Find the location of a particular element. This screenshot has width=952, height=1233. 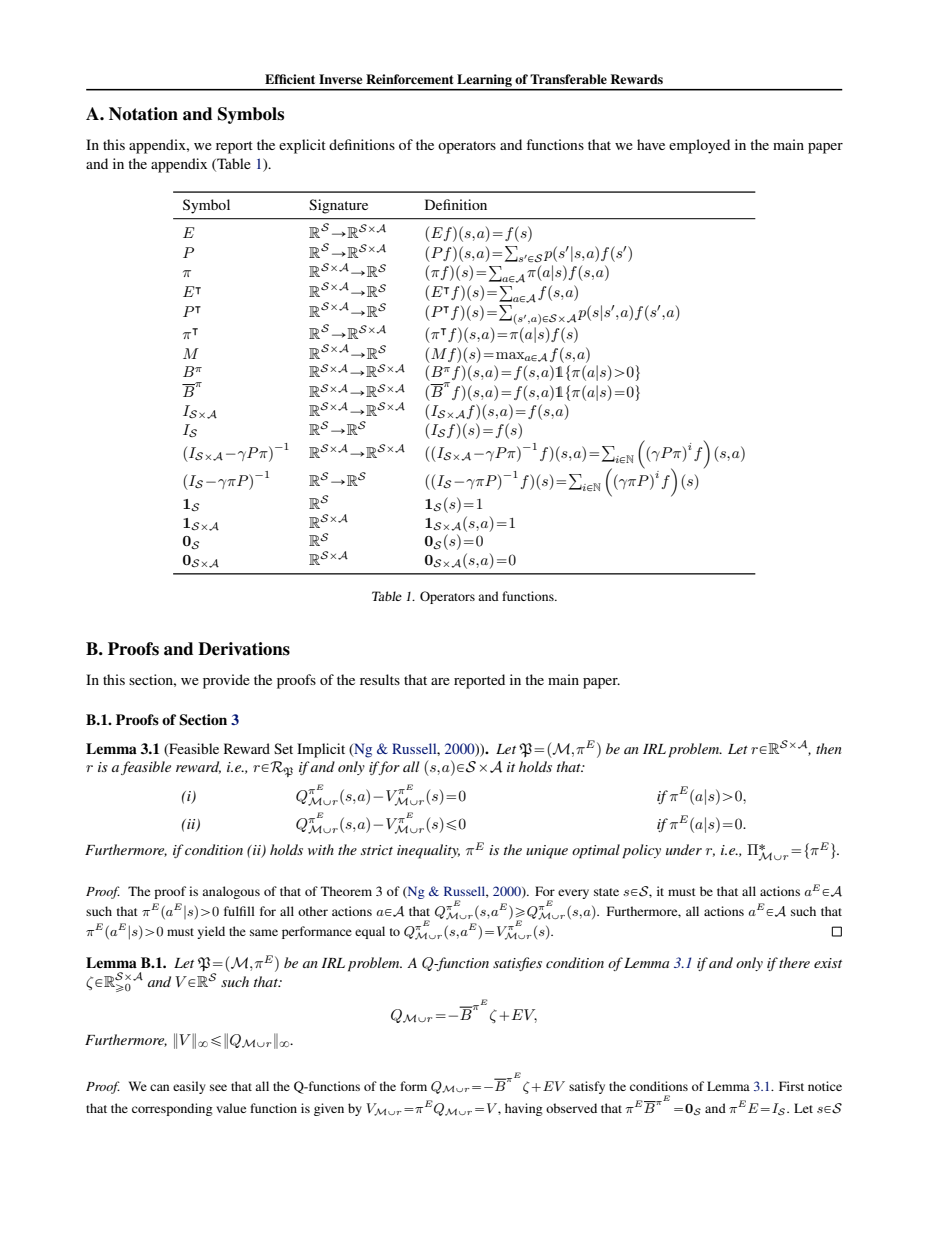

then is located at coordinates (829, 748).
